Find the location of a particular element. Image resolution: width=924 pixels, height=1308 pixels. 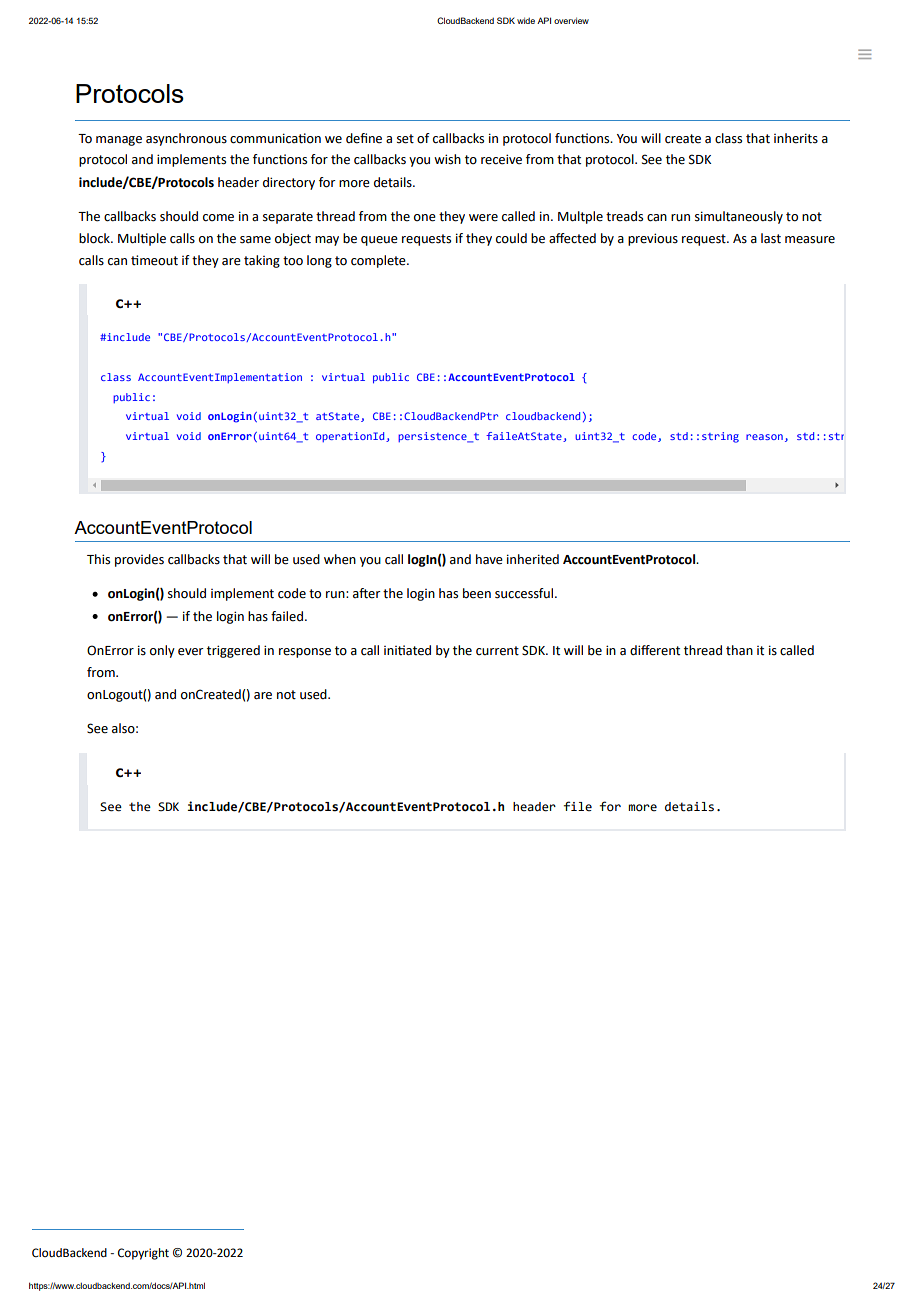

wide is located at coordinates (526, 20).
